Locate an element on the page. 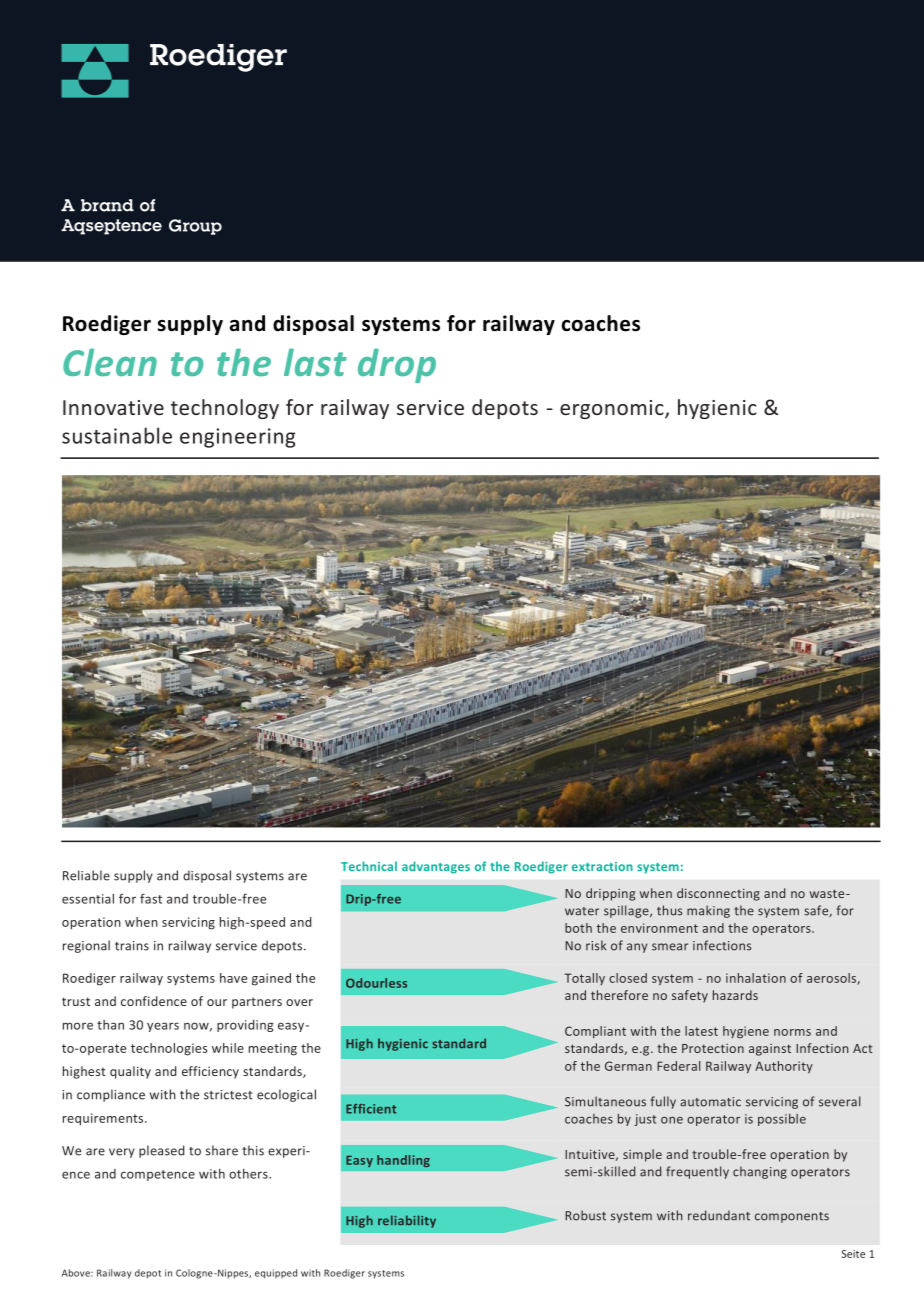  inhalation is located at coordinates (756, 978).
